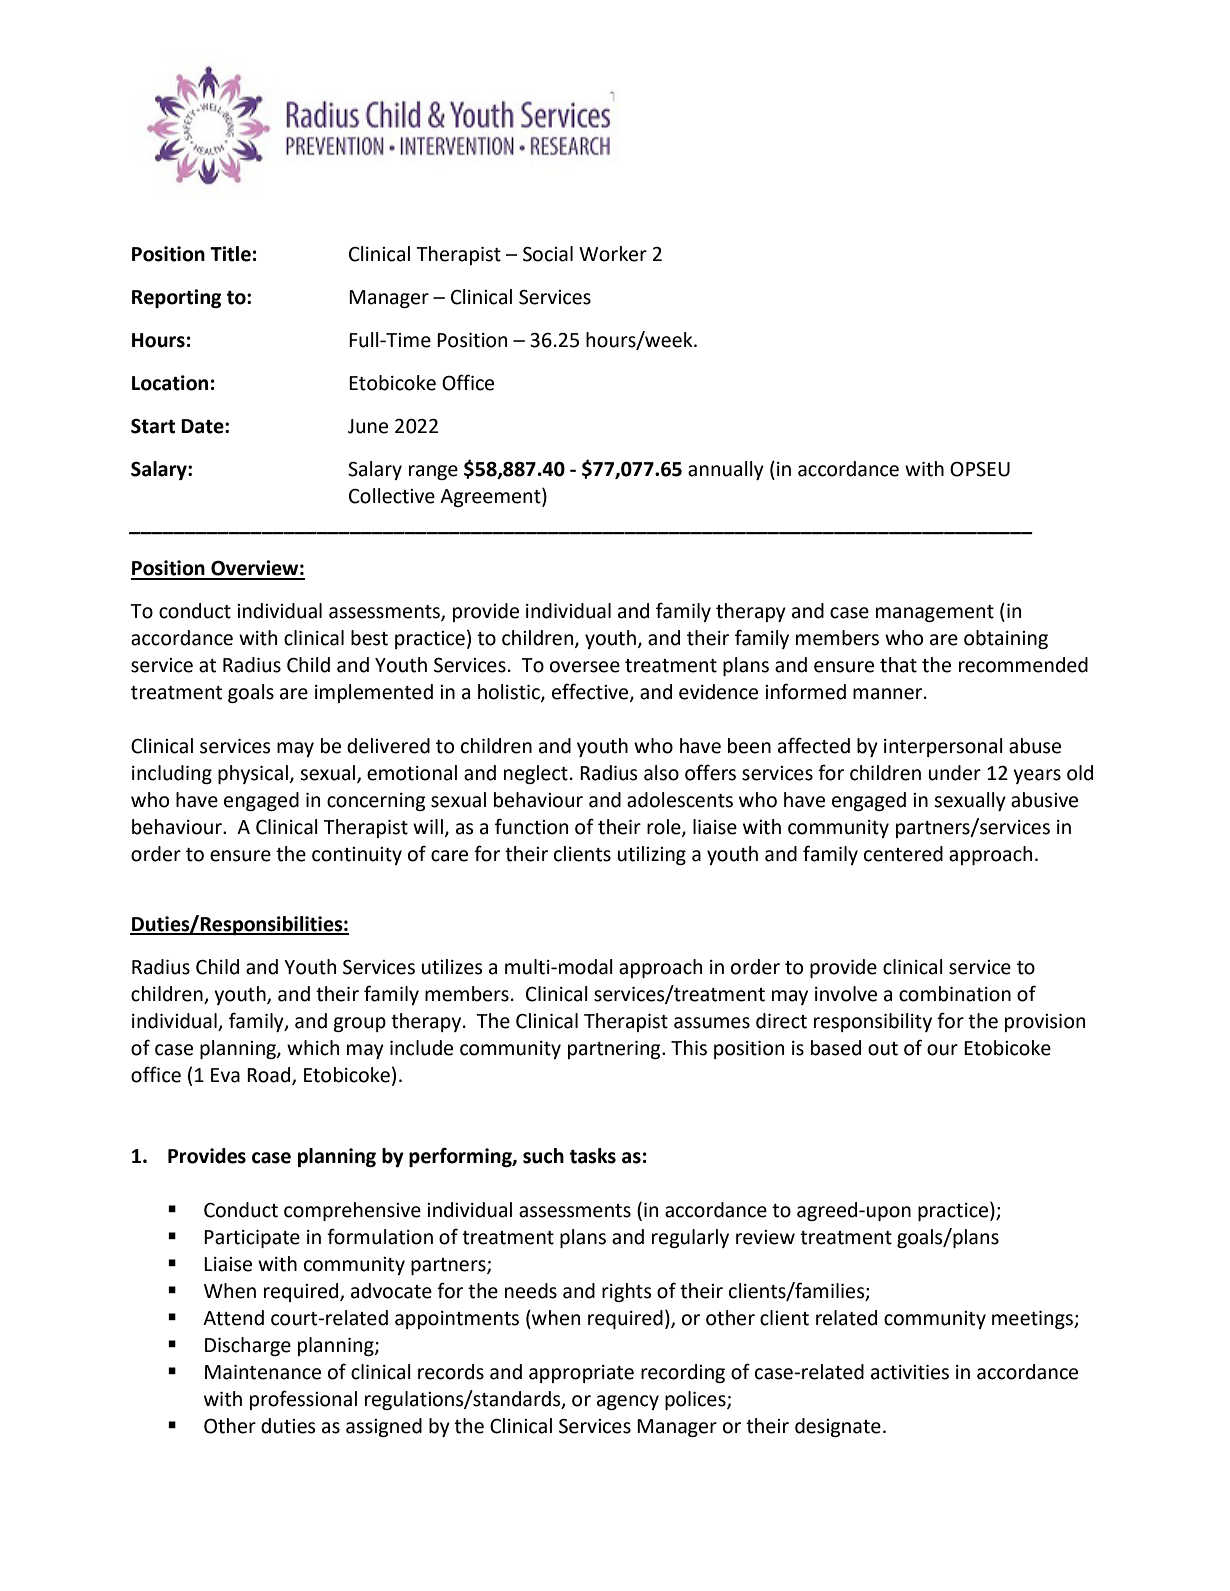  I want to click on Worker, so click(613, 254).
